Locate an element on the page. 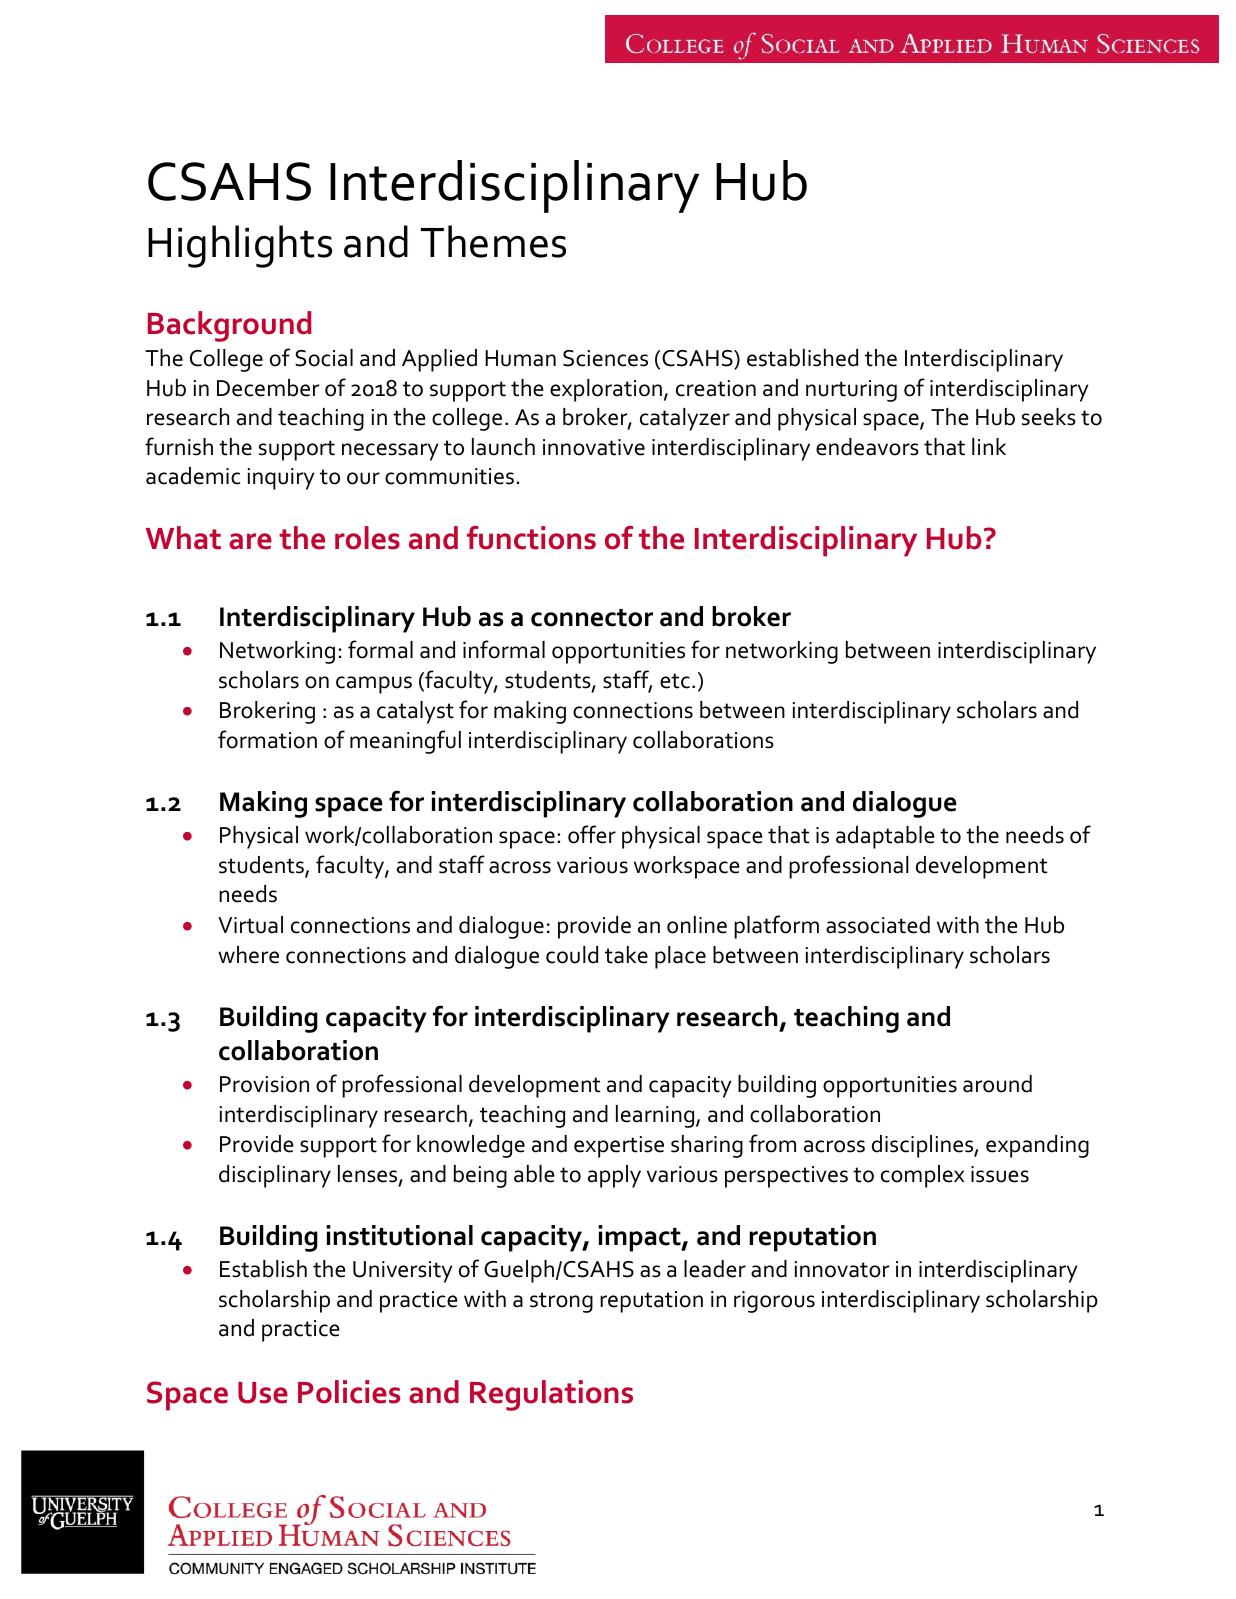 Image resolution: width=1236 pixels, height=1599 pixels. around is located at coordinates (997, 1084).
